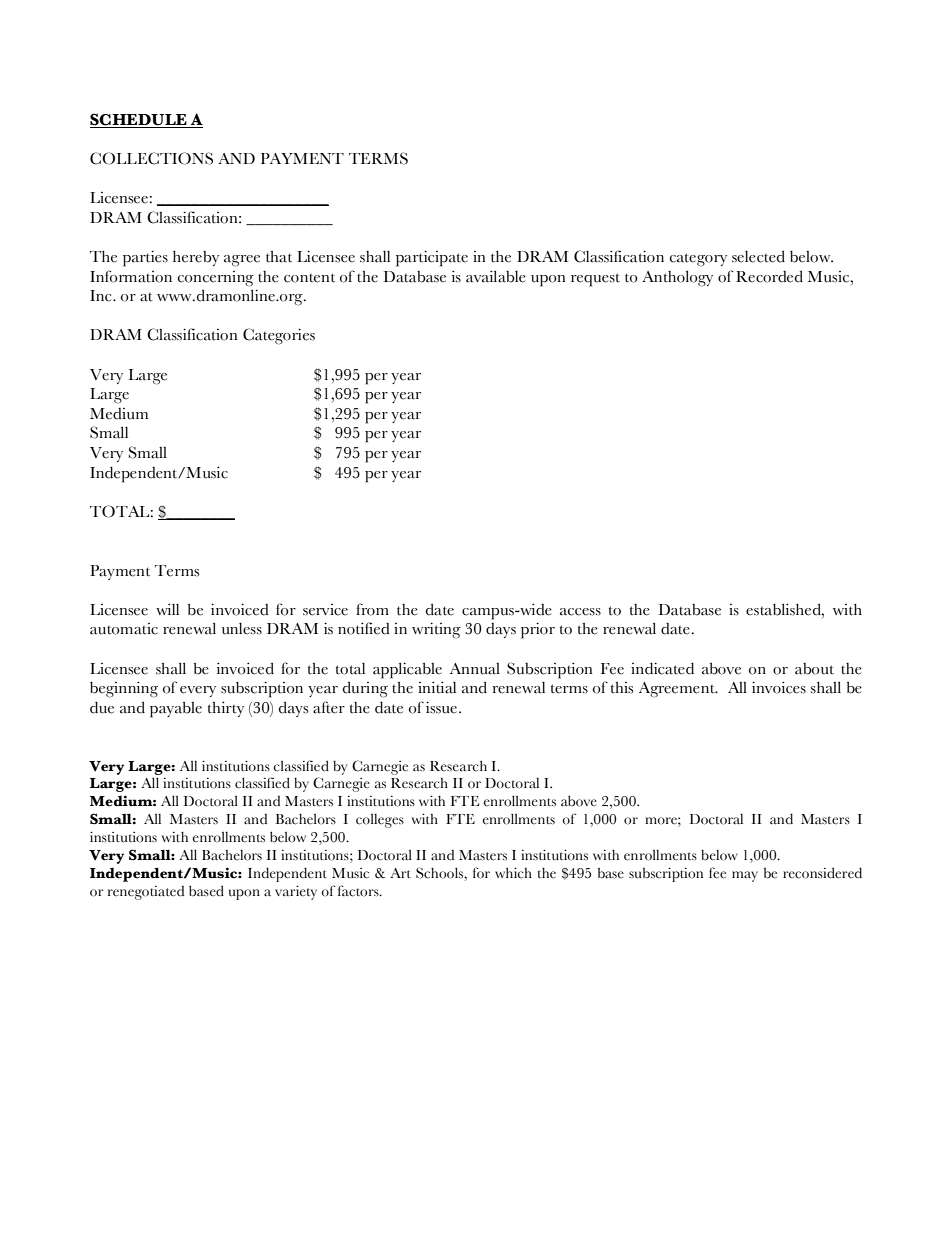 The image size is (952, 1233). What do you see at coordinates (496, 276) in the page?
I see `available` at bounding box center [496, 276].
